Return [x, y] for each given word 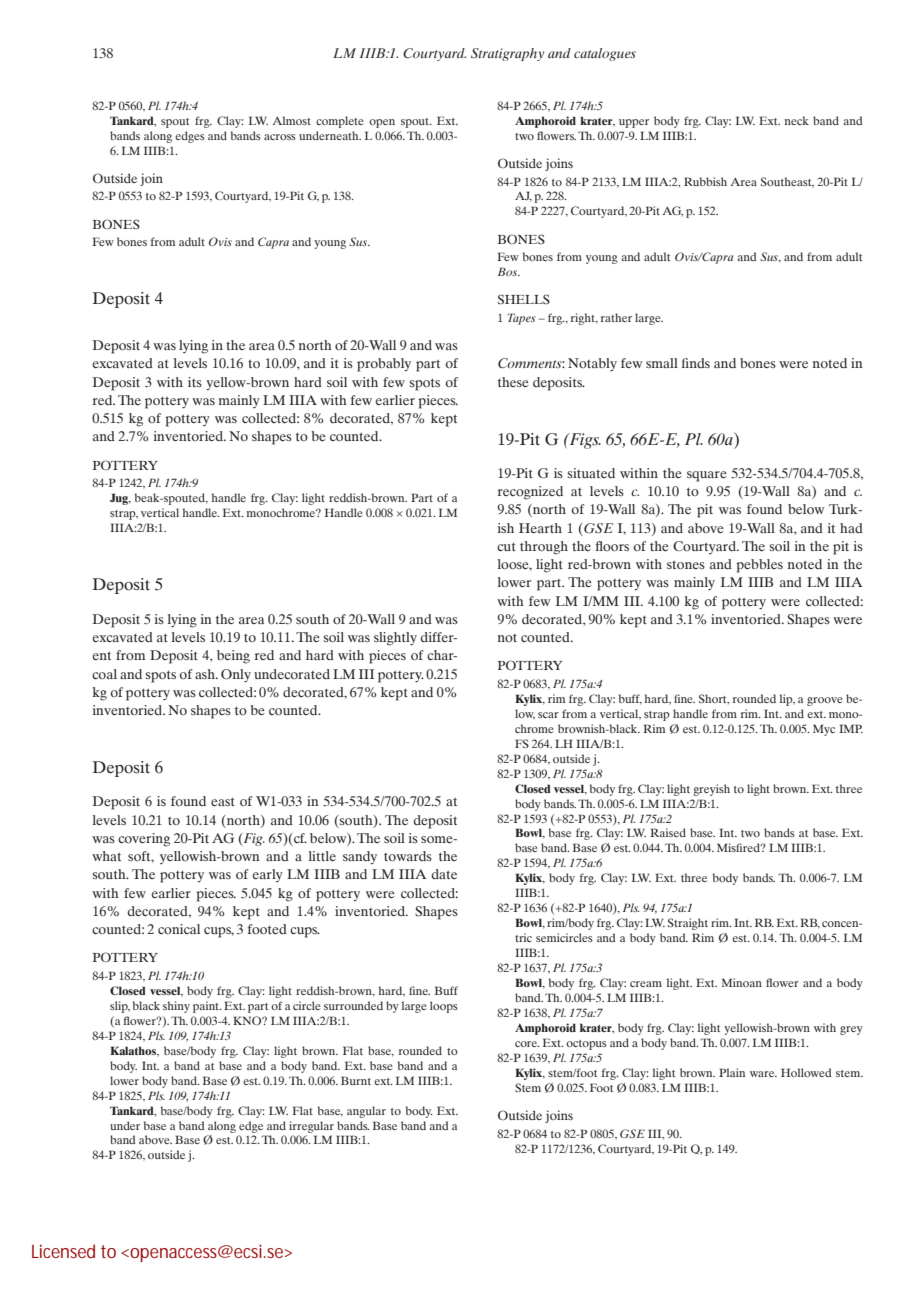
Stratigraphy [507, 54]
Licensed [63, 1251]
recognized [530, 493]
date [444, 874]
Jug [120, 499]
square [706, 476]
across [280, 137]
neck [796, 120]
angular [366, 1112]
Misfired [739, 847]
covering [144, 840]
